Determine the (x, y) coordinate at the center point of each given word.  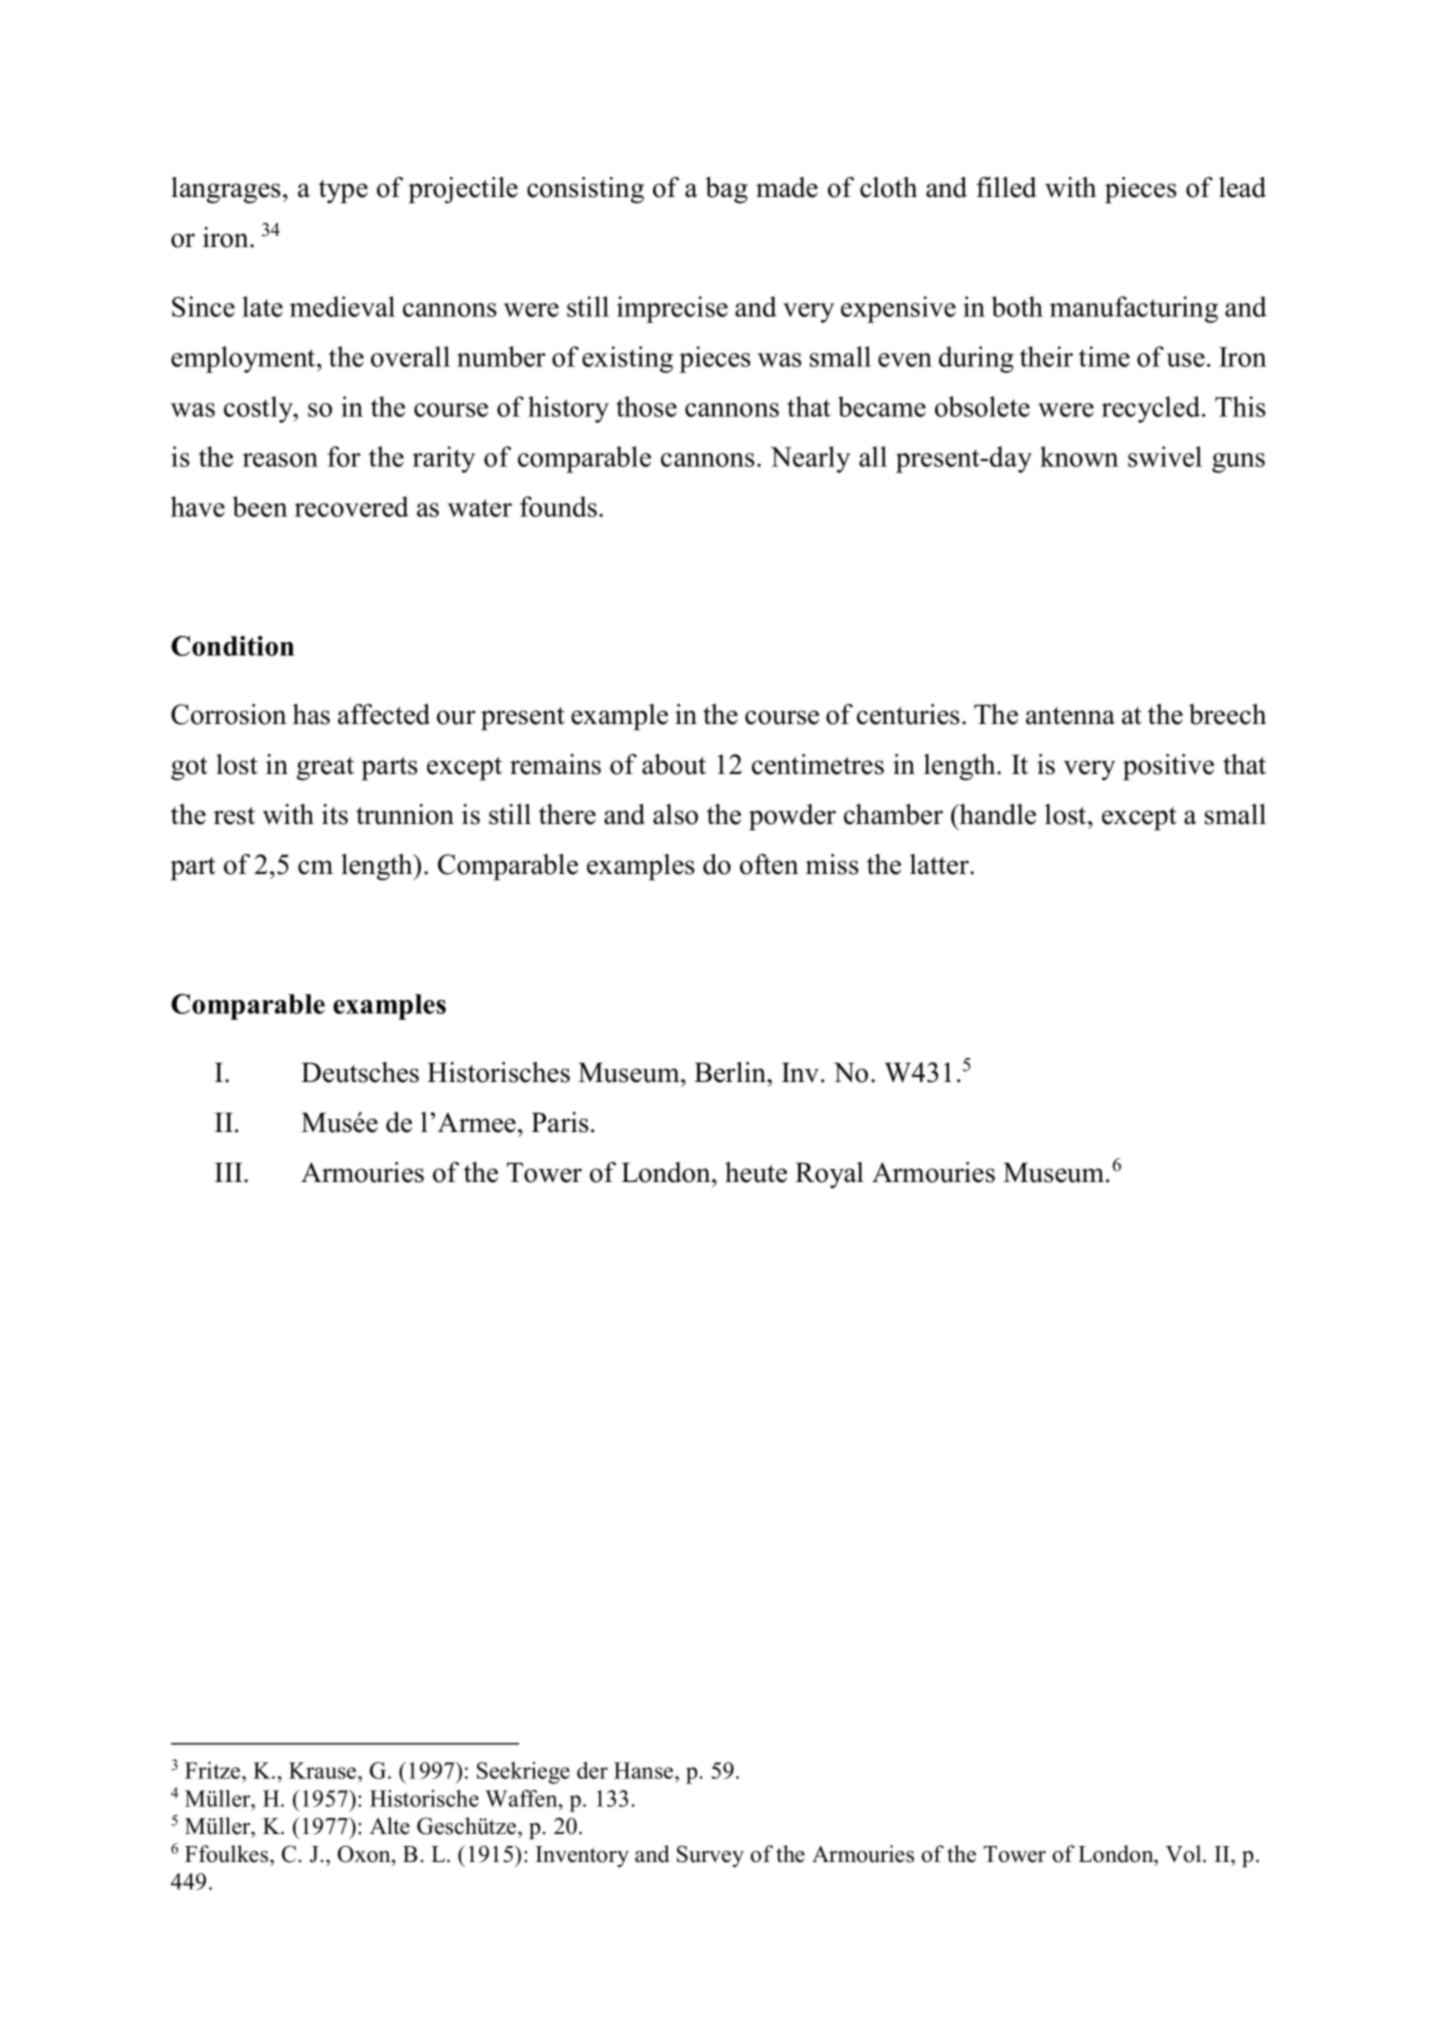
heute (756, 1172)
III (230, 1172)
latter (940, 864)
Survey (710, 1856)
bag (726, 190)
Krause (324, 1770)
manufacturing (1134, 309)
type (343, 192)
